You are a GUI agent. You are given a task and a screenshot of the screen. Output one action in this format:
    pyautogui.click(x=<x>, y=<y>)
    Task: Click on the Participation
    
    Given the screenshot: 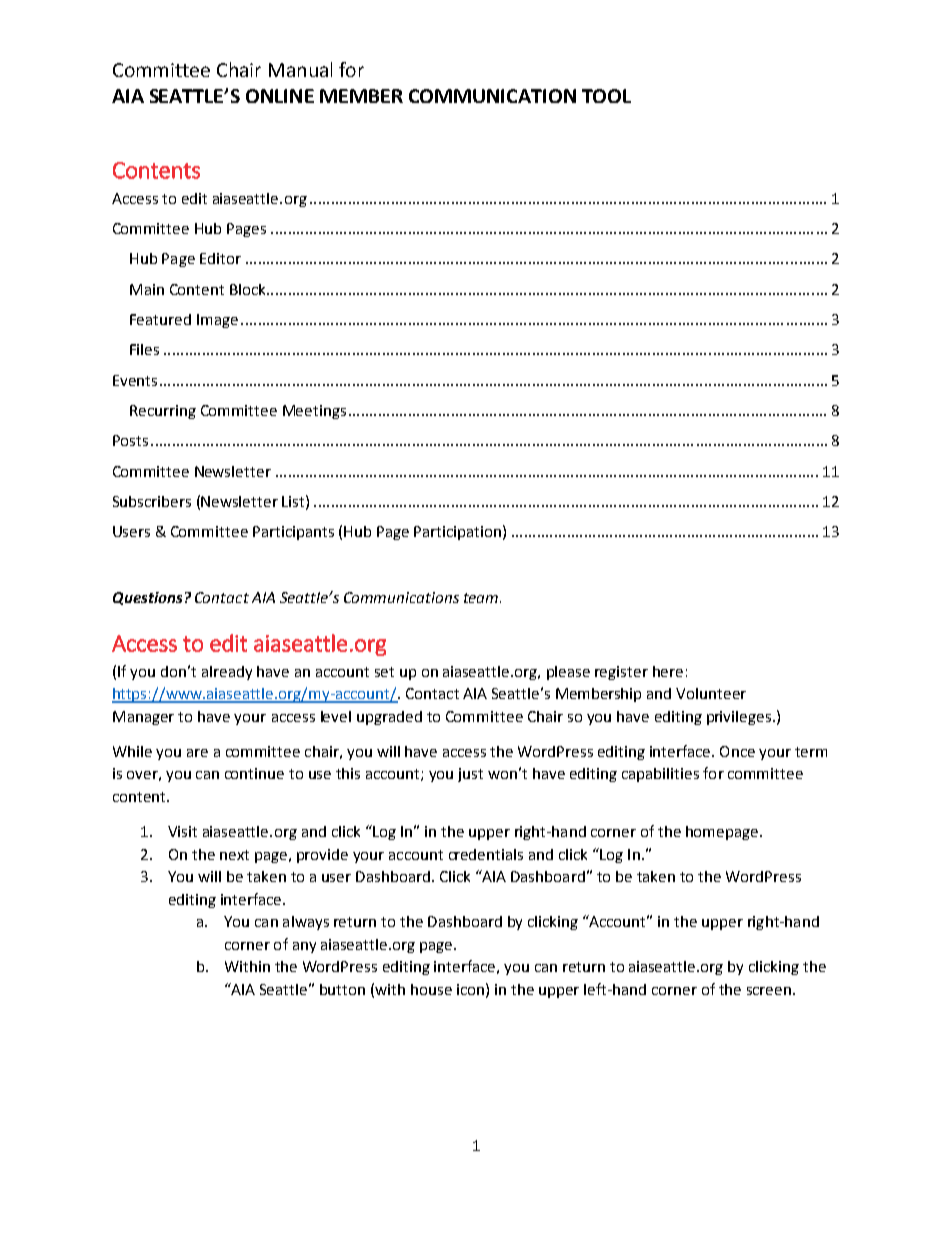 What is the action you would take?
    pyautogui.click(x=457, y=533)
